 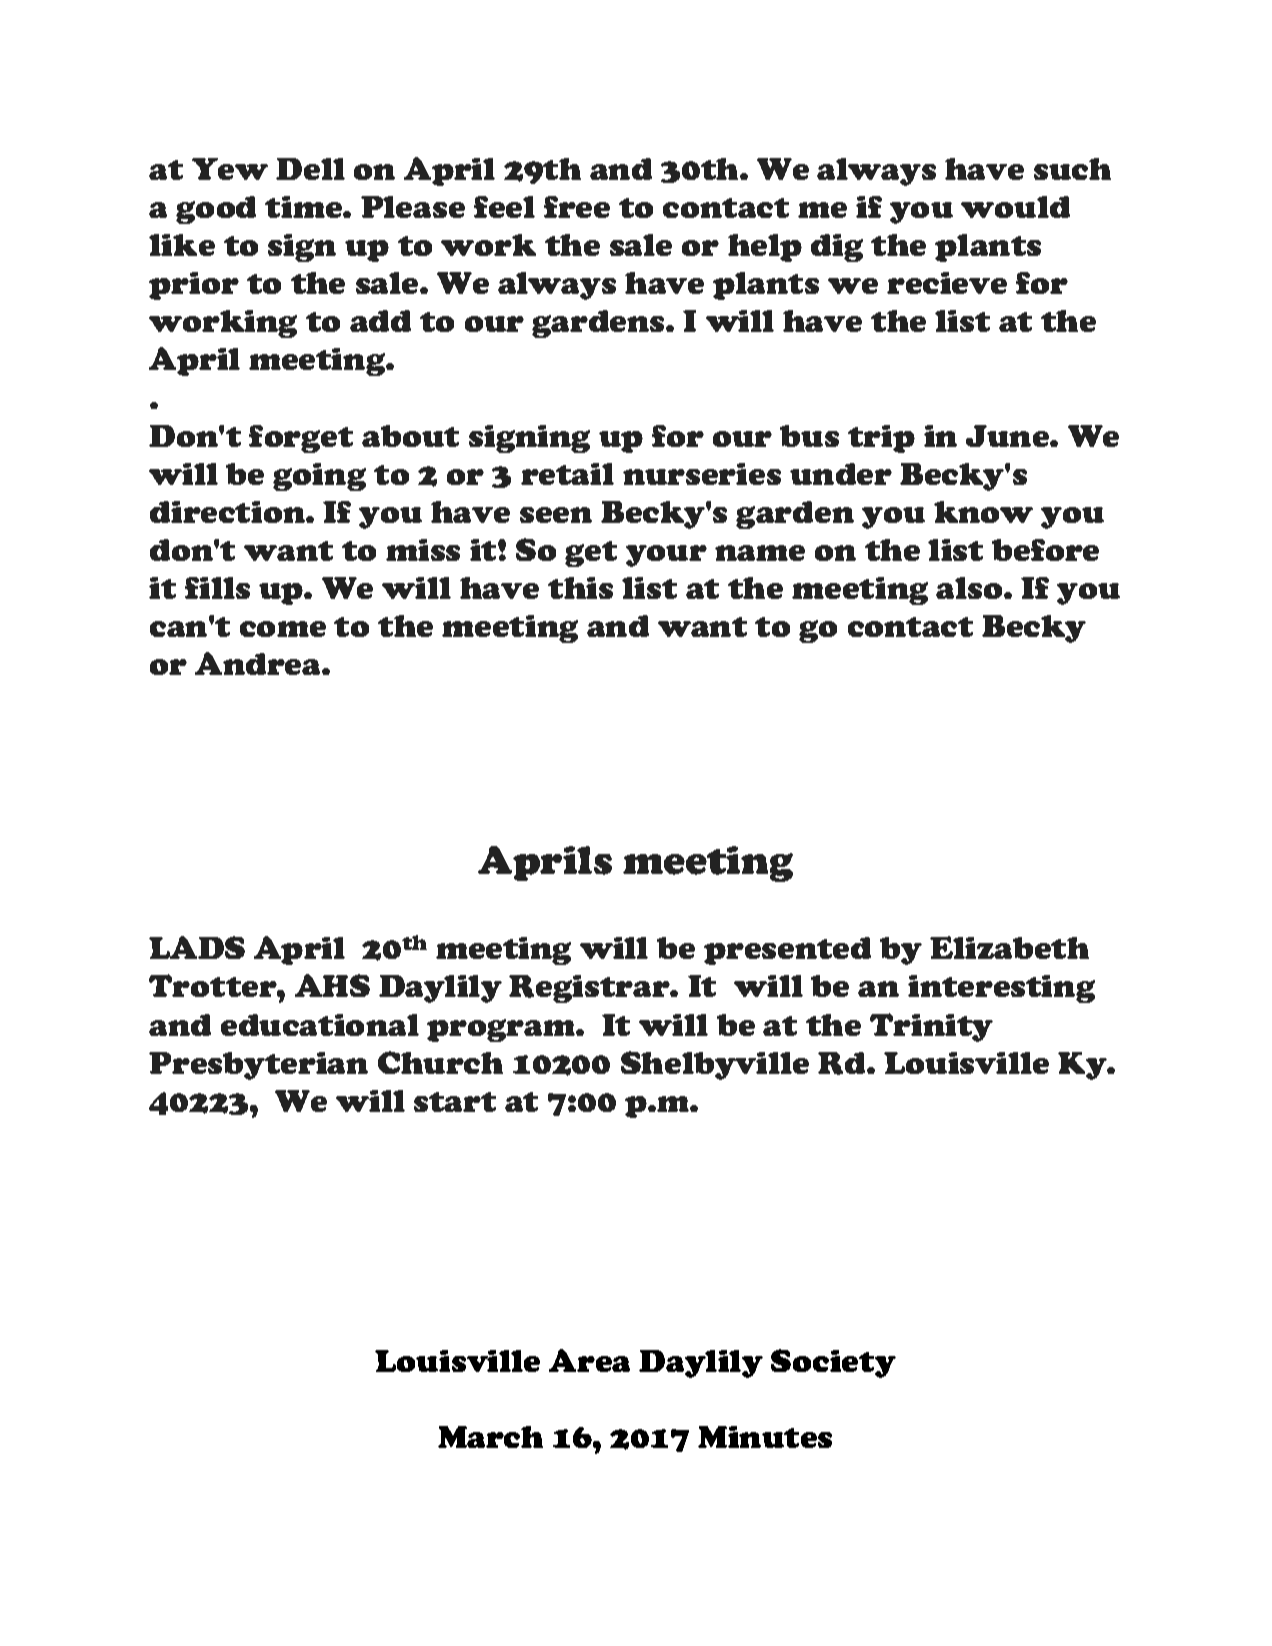 I want to click on March, so click(x=490, y=1437).
